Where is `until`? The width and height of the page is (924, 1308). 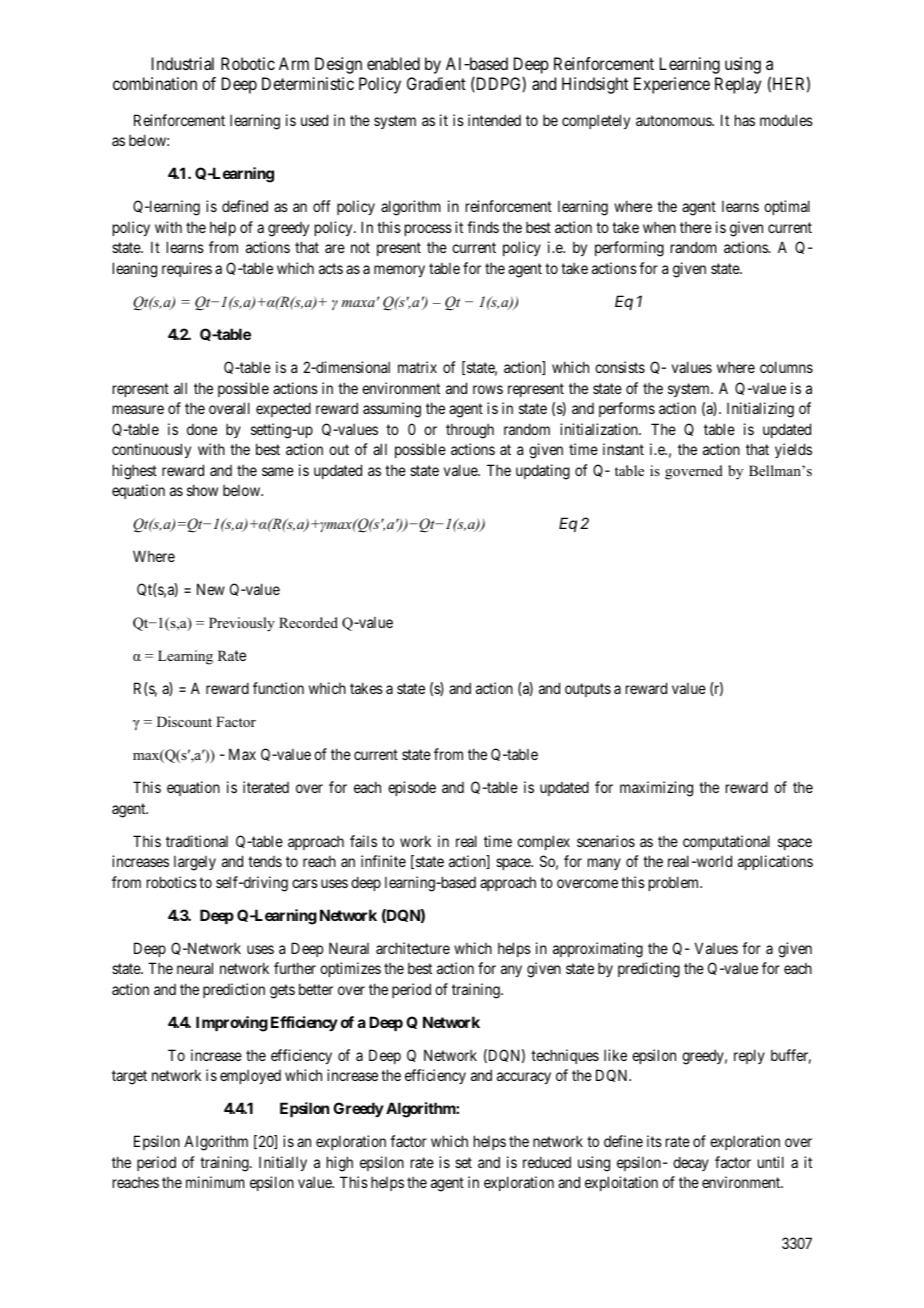
until is located at coordinates (771, 1162).
